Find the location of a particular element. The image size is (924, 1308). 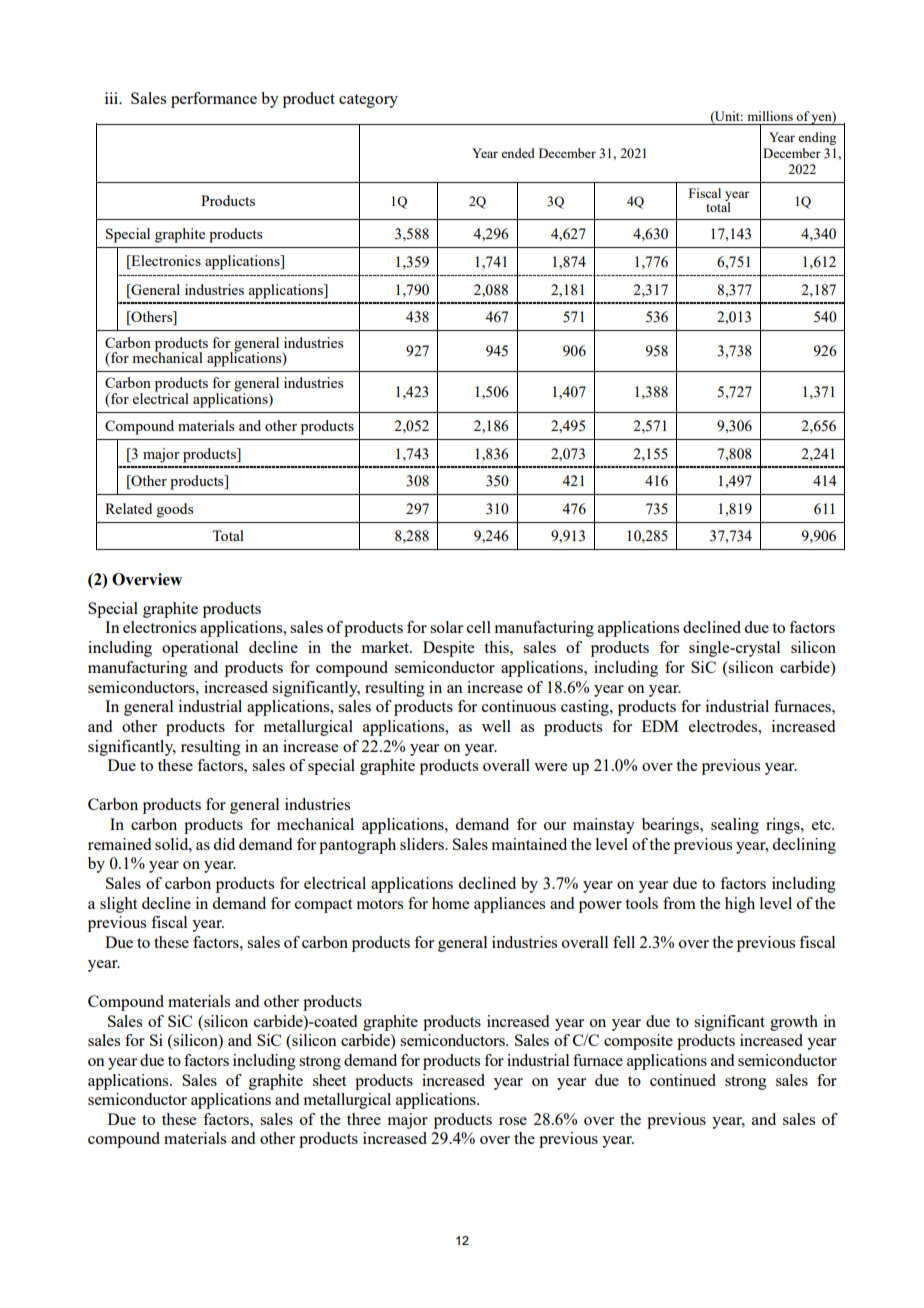

ended is located at coordinates (518, 153).
